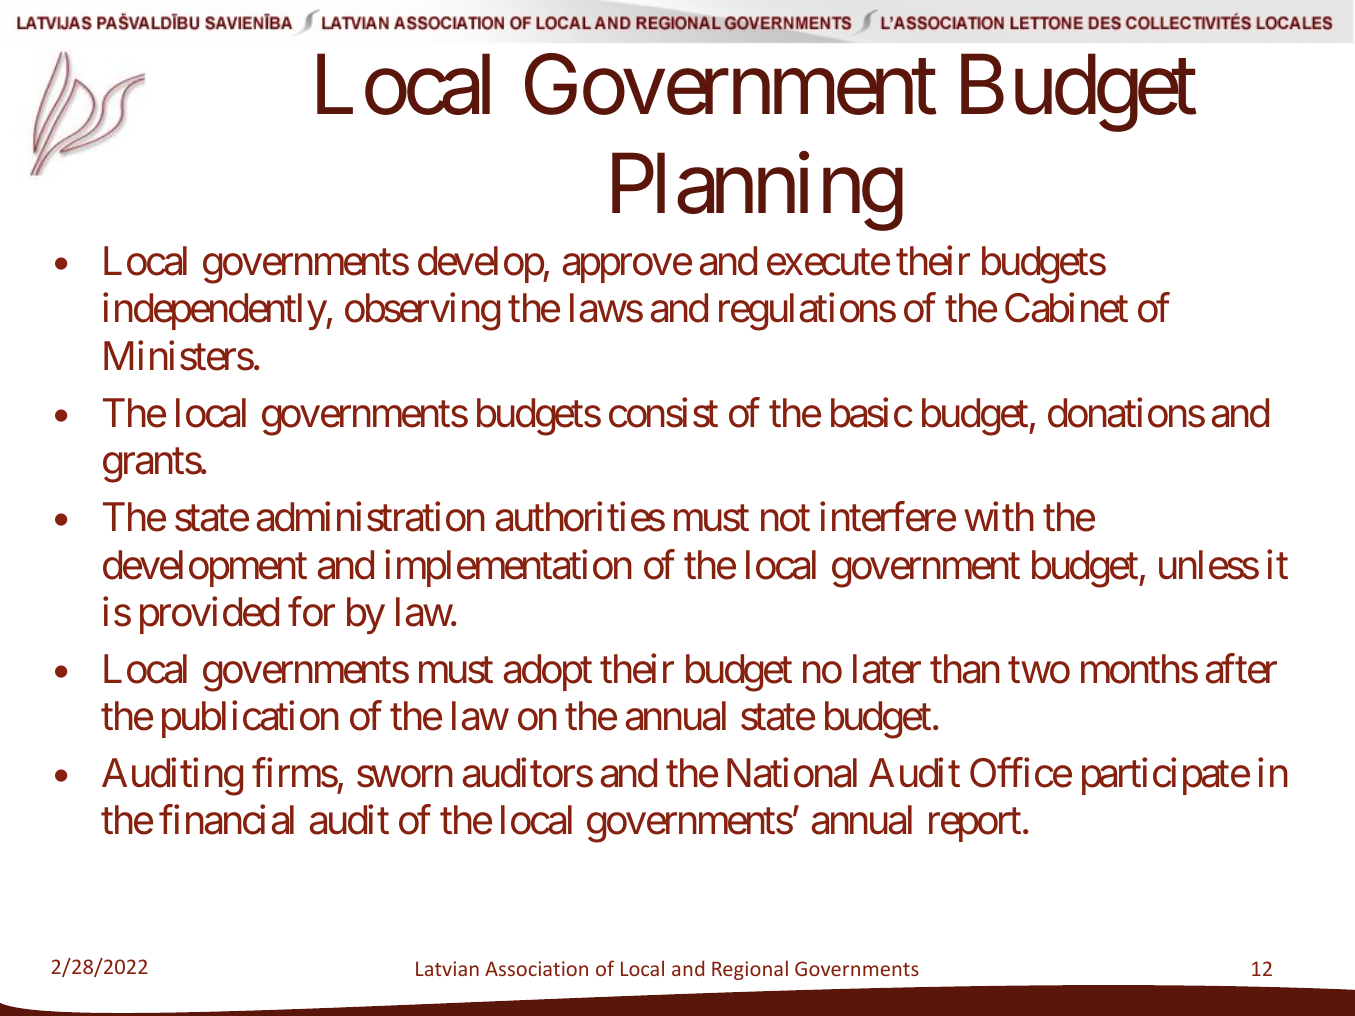  What do you see at coordinates (1241, 669) in the page?
I see `after` at bounding box center [1241, 669].
